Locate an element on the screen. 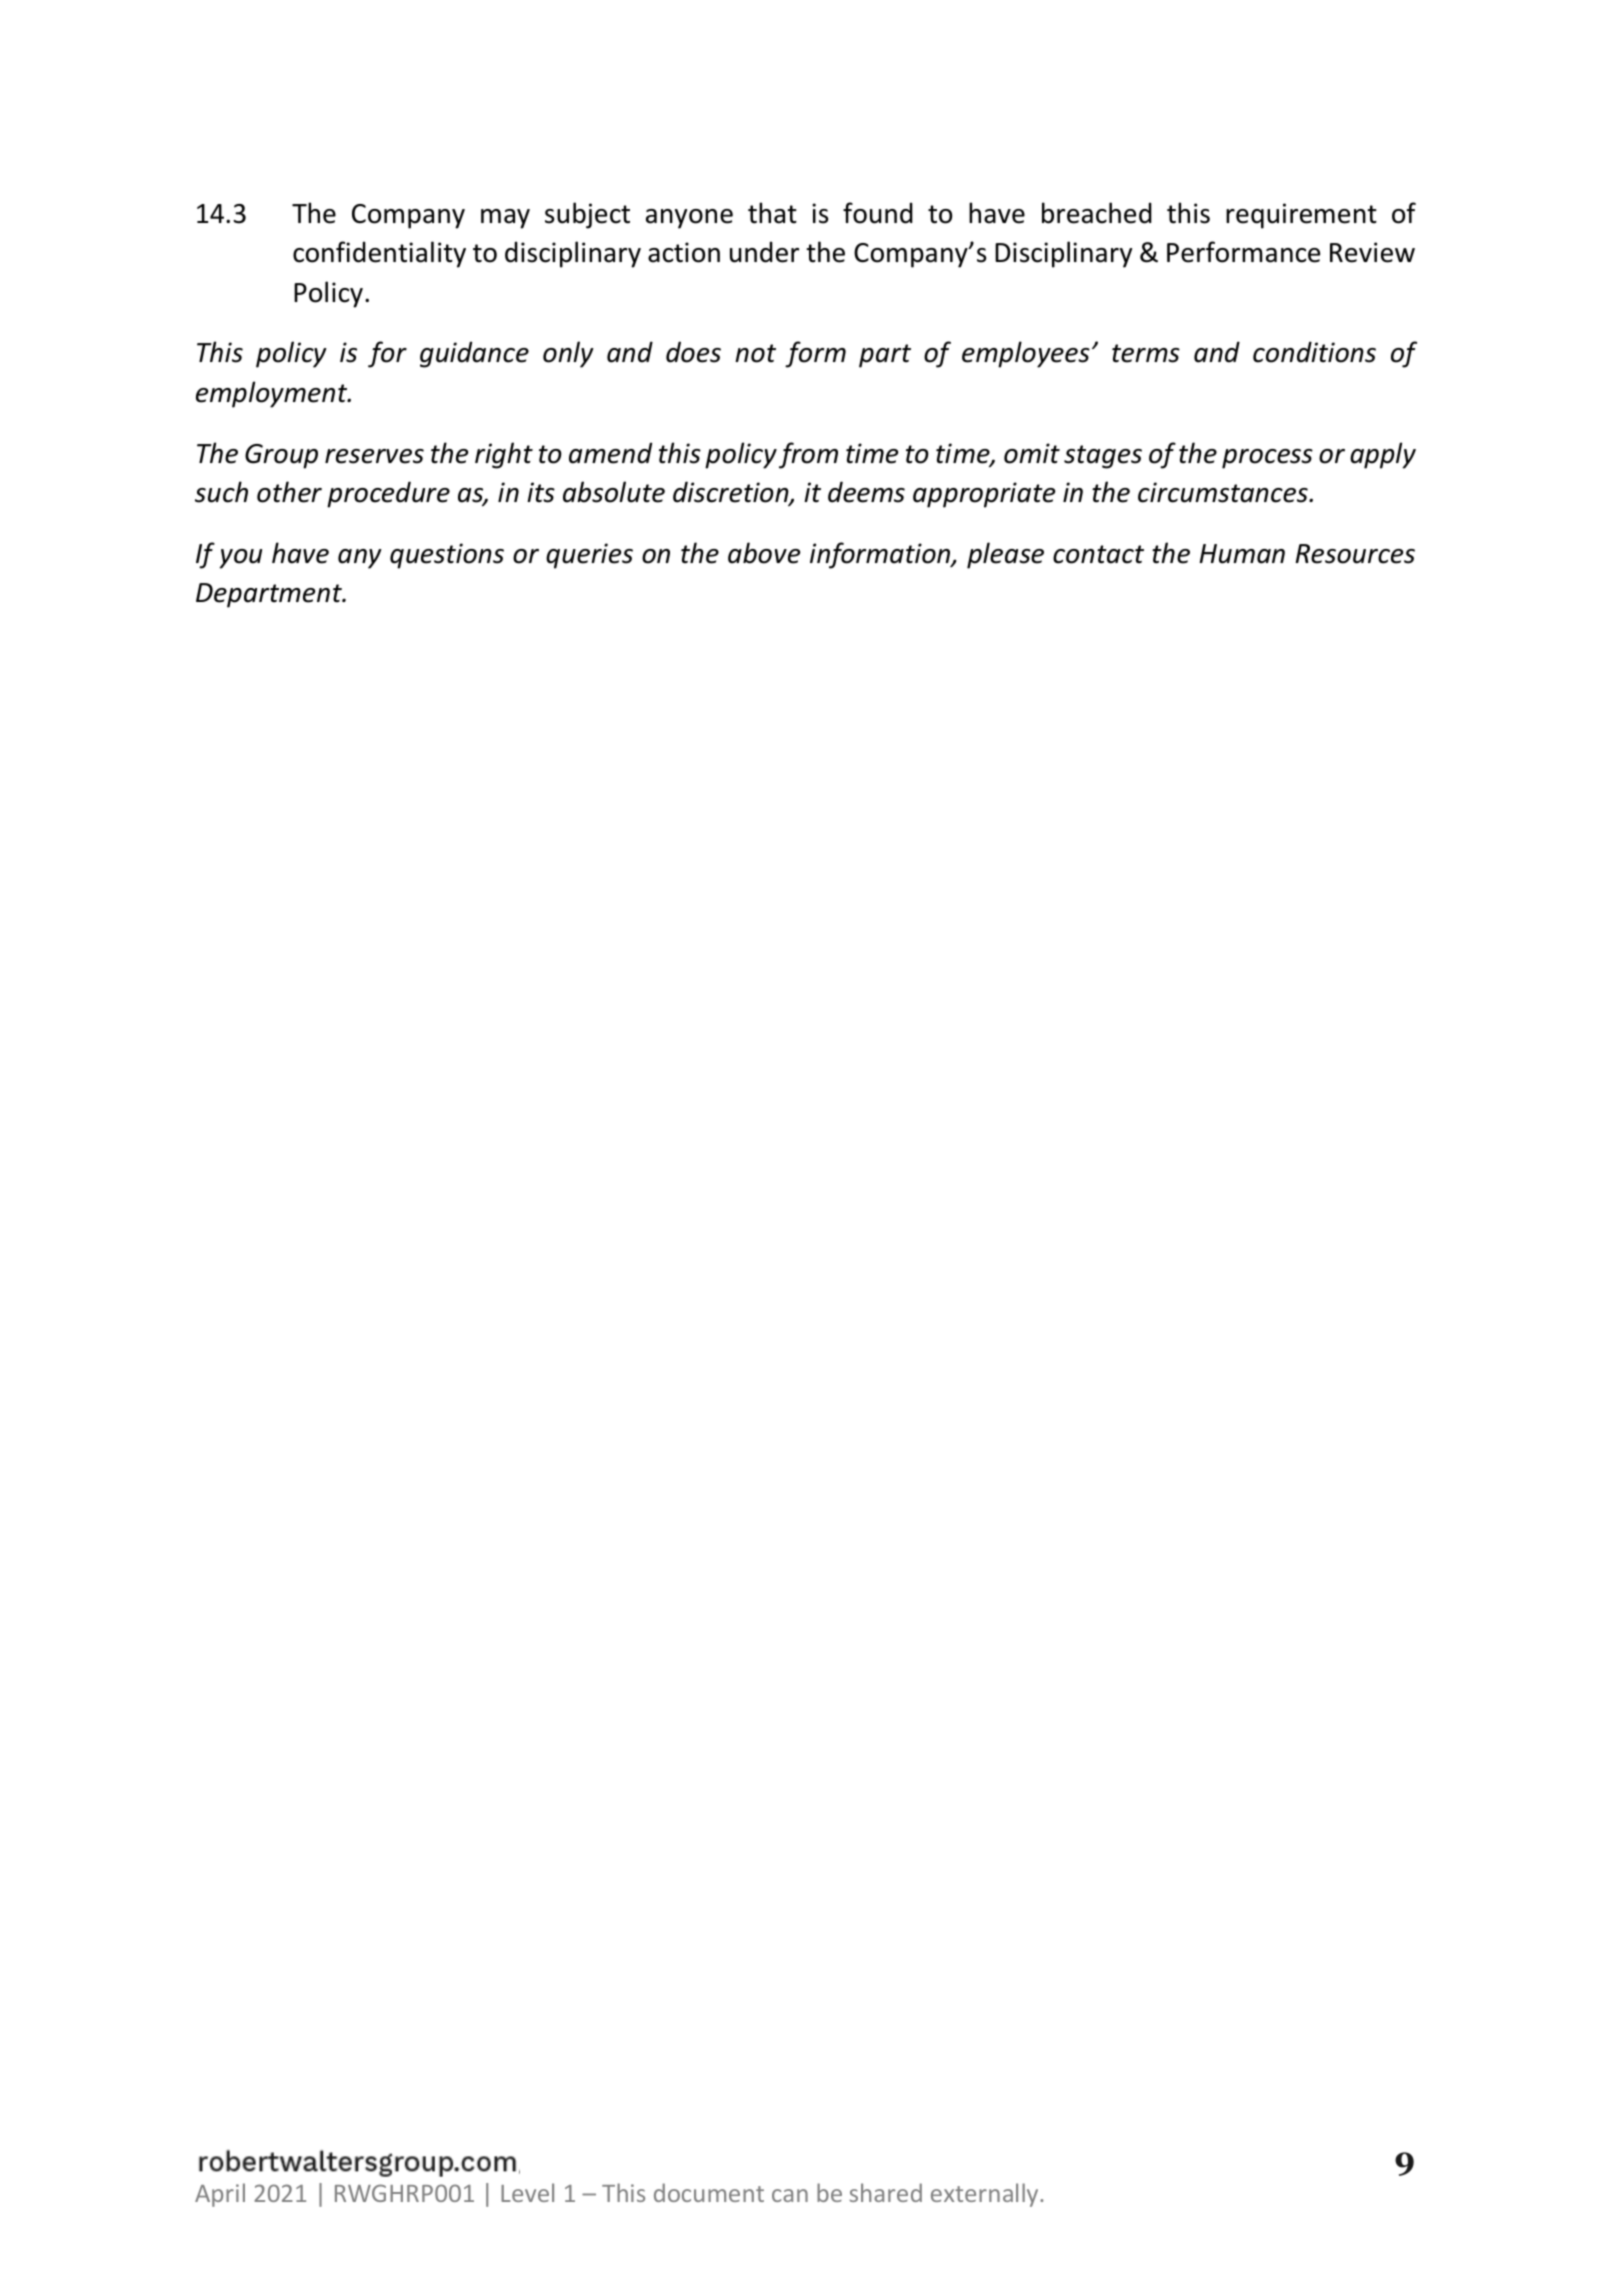  above is located at coordinates (764, 553).
